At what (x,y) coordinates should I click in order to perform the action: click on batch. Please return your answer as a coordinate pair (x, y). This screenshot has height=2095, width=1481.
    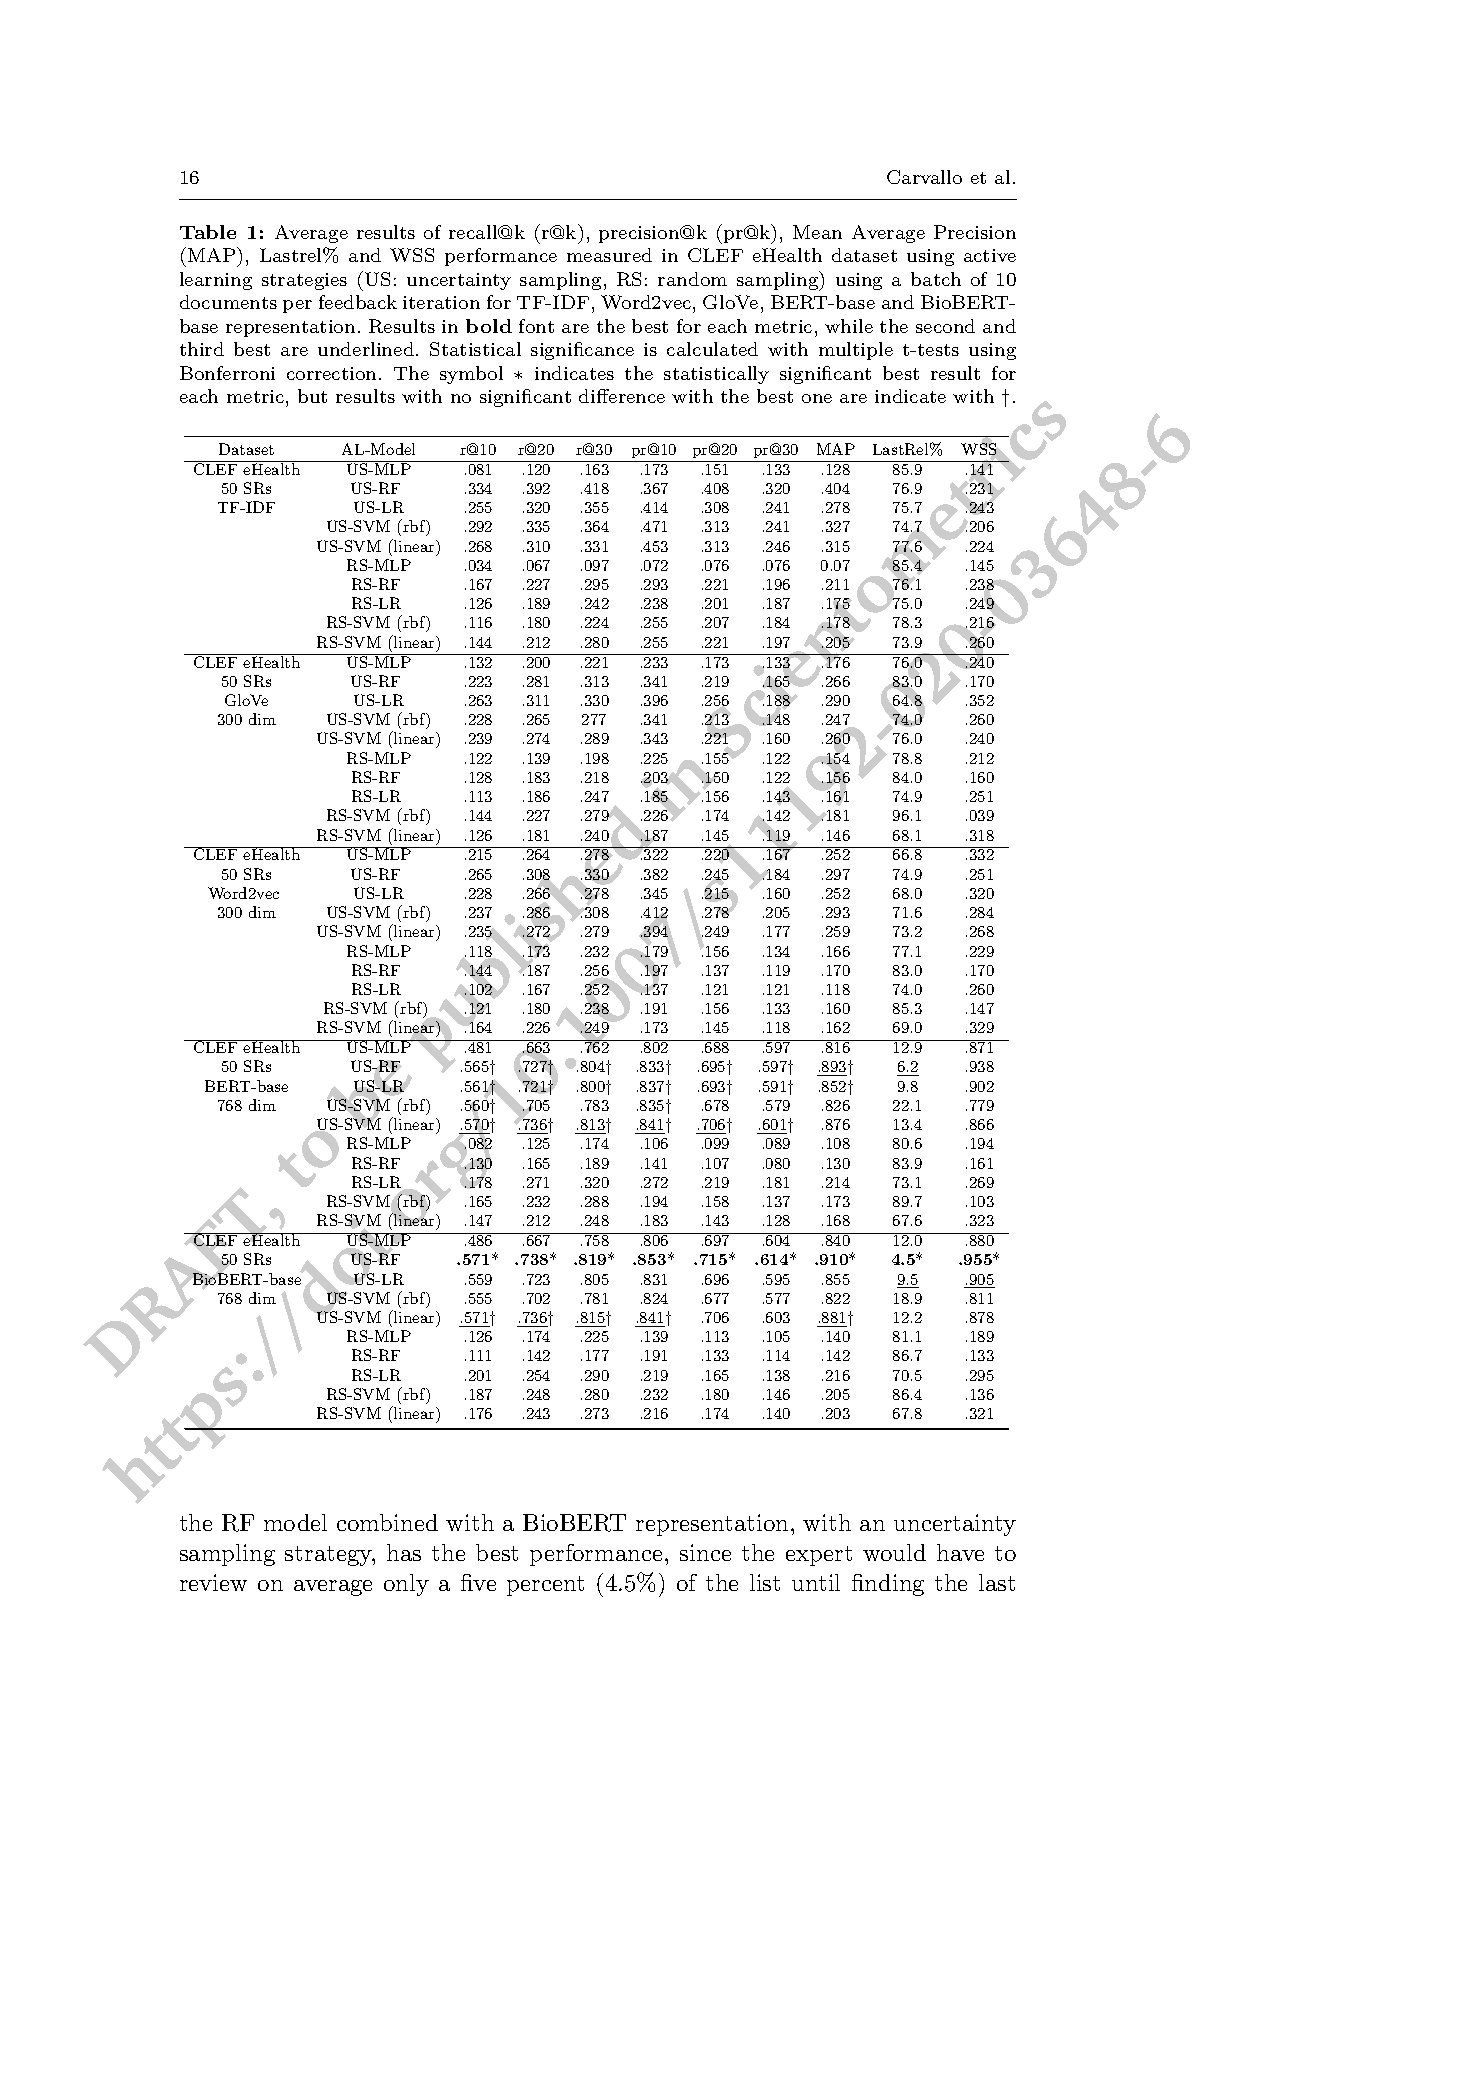
    Looking at the image, I should click on (936, 279).
